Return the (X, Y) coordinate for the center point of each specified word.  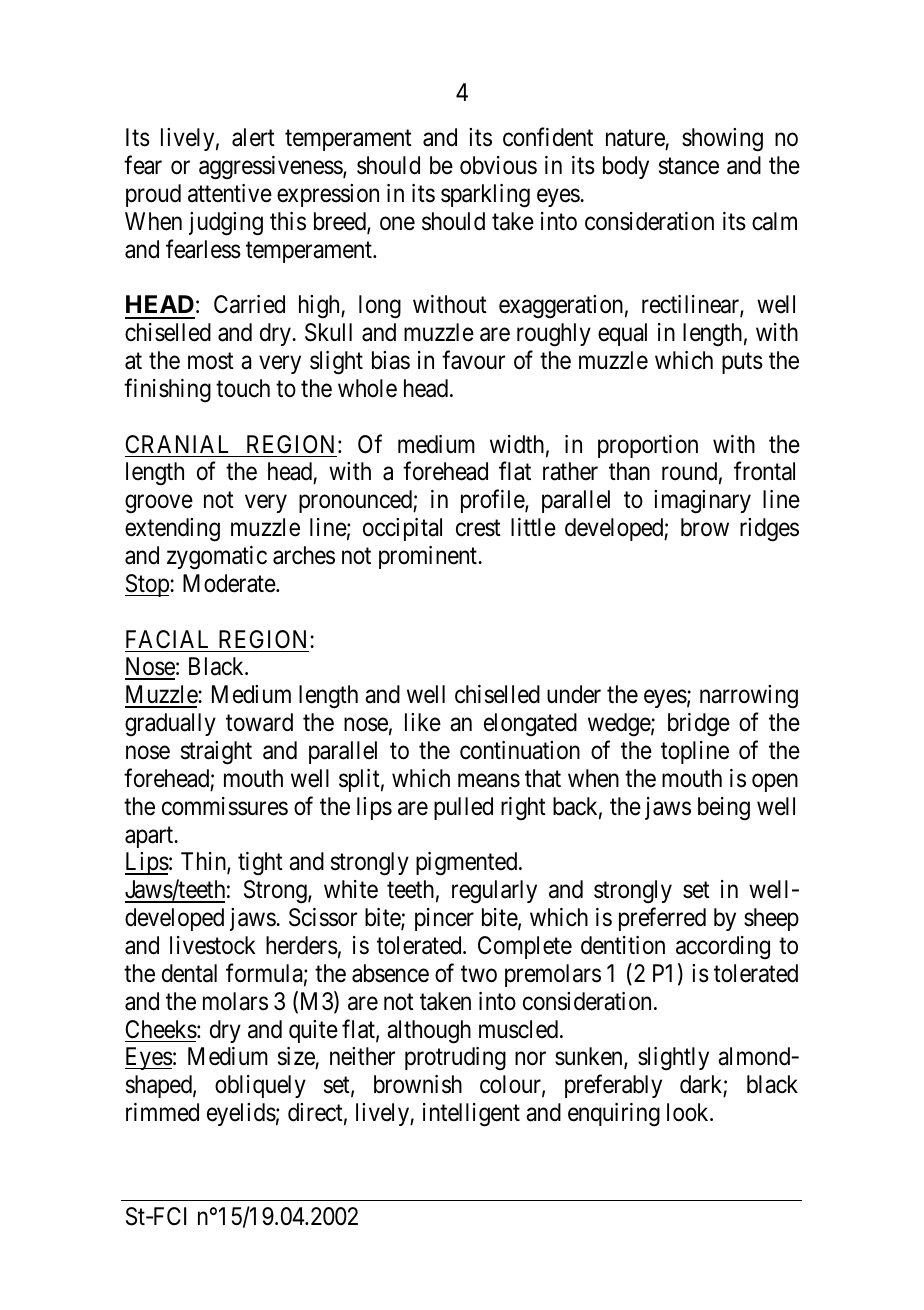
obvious (498, 165)
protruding (455, 1059)
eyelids (241, 1114)
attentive (230, 193)
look (689, 1112)
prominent (429, 557)
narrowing (749, 697)
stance (689, 166)
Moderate (230, 583)
